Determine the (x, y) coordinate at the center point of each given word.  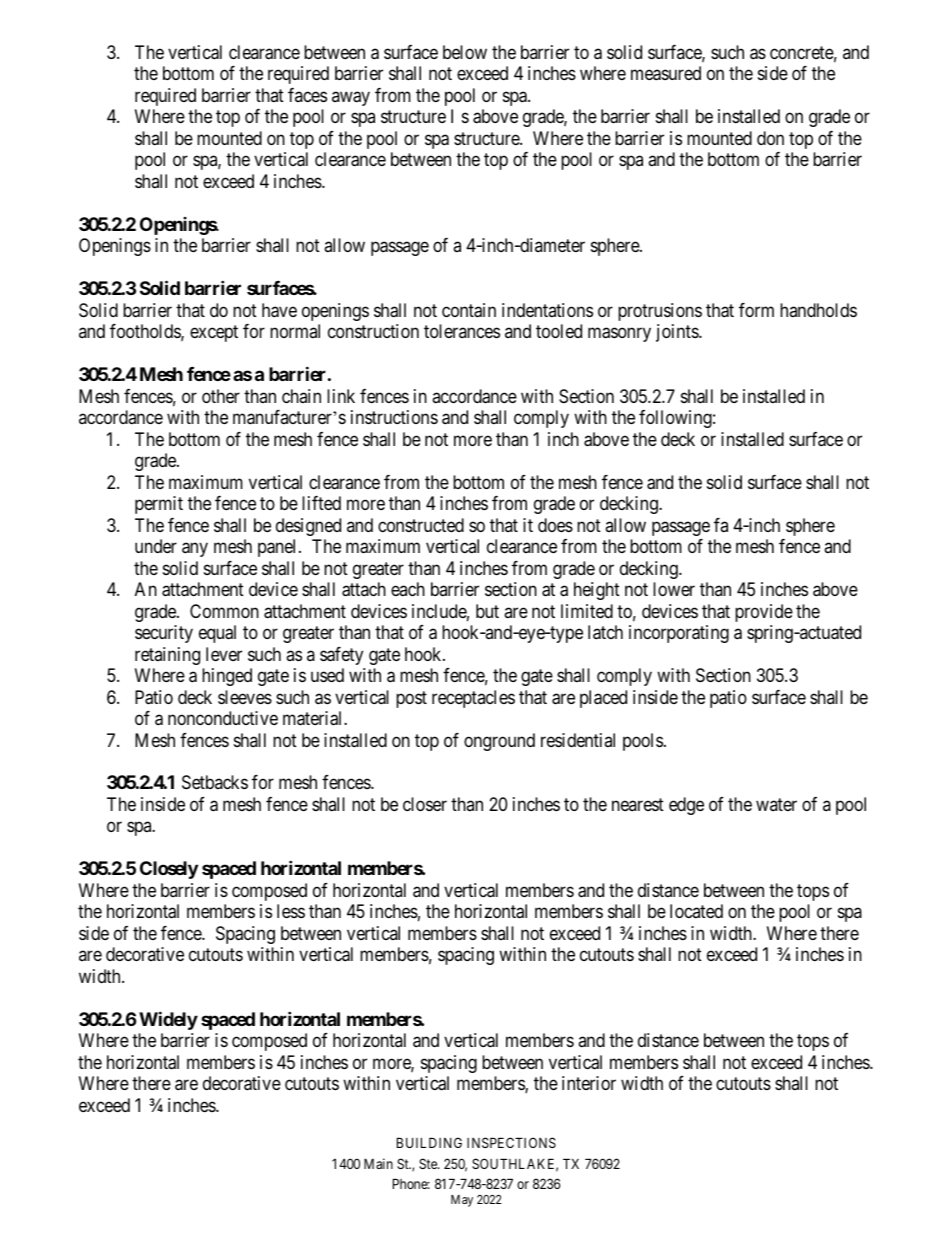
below (465, 52)
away (351, 98)
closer (425, 804)
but (487, 611)
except (214, 333)
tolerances (462, 331)
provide (764, 613)
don (770, 138)
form (756, 310)
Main (378, 1163)
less (291, 911)
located (696, 911)
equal (217, 634)
